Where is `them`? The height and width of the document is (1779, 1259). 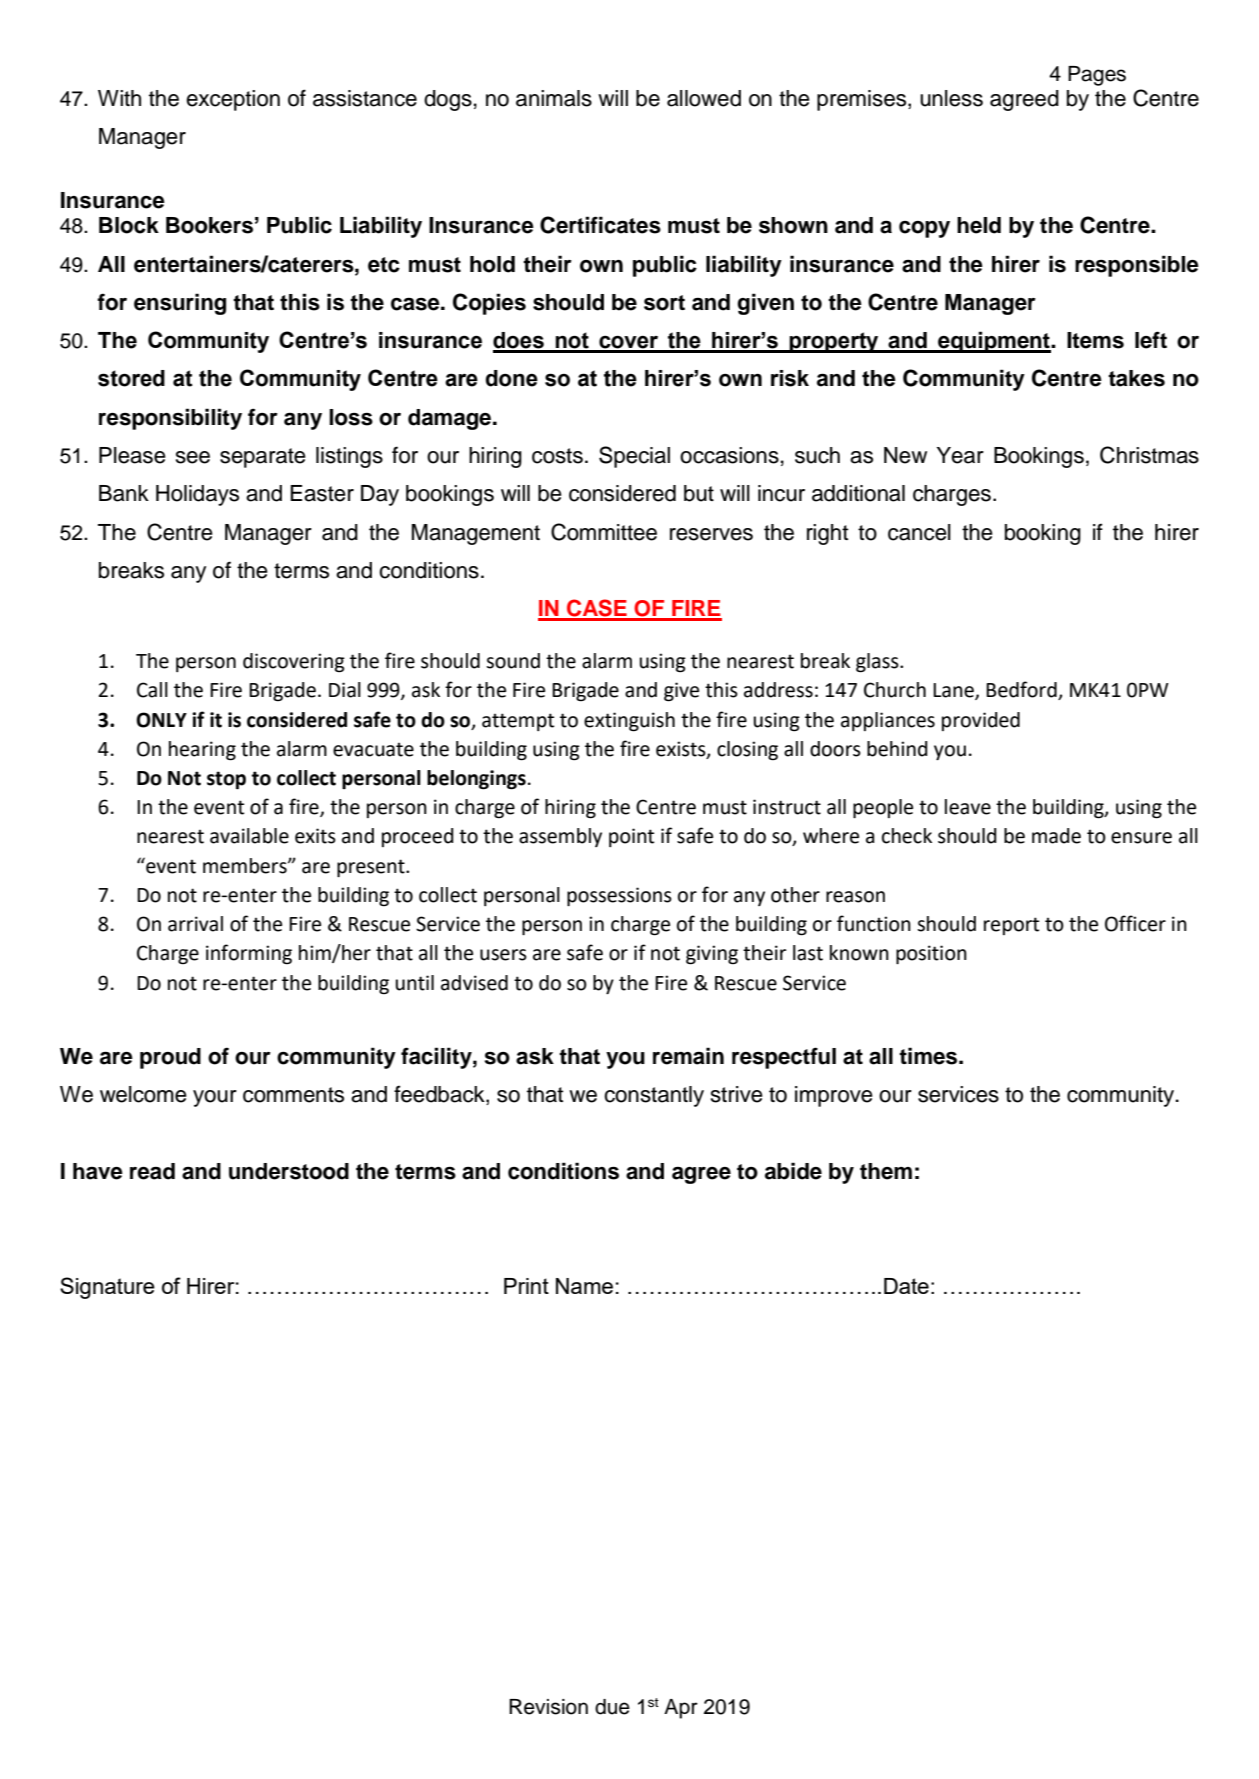
them is located at coordinates (886, 1171).
